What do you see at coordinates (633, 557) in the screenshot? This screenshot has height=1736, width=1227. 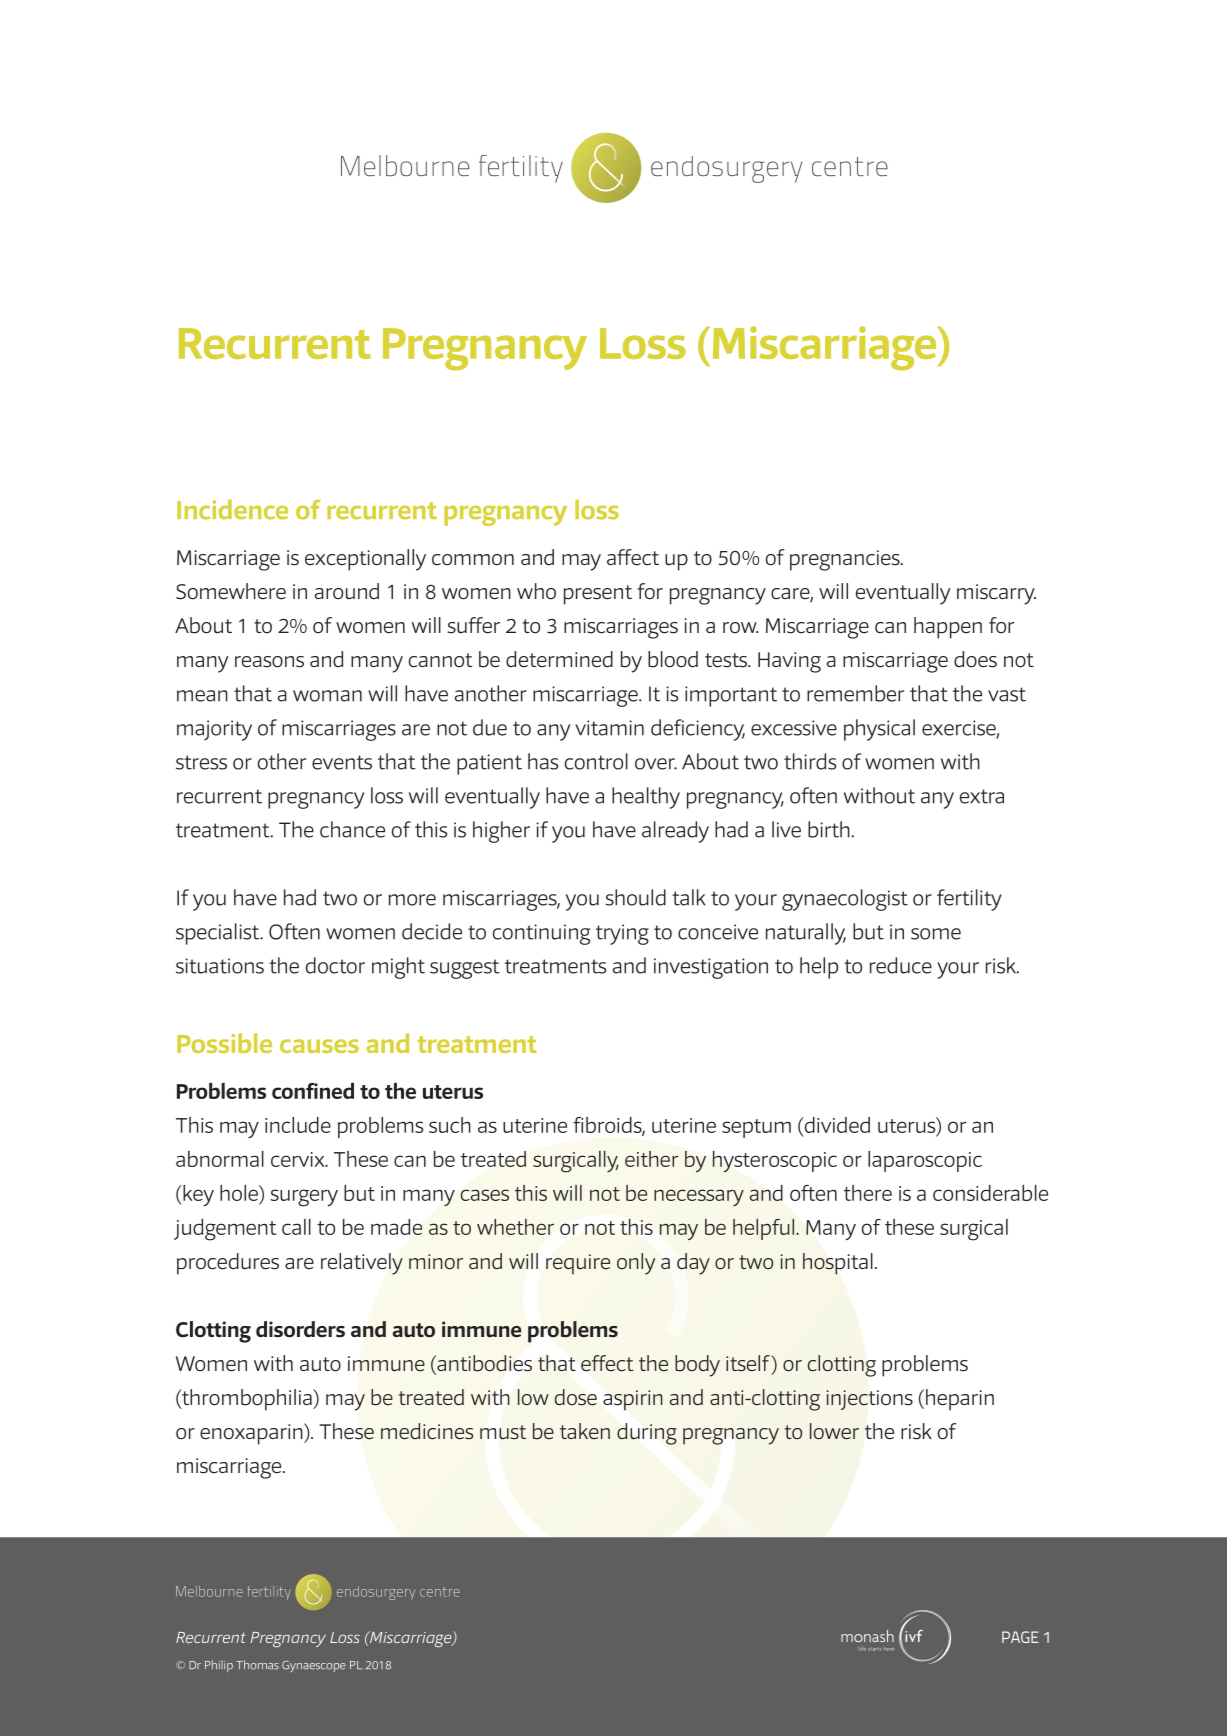 I see `affect` at bounding box center [633, 557].
